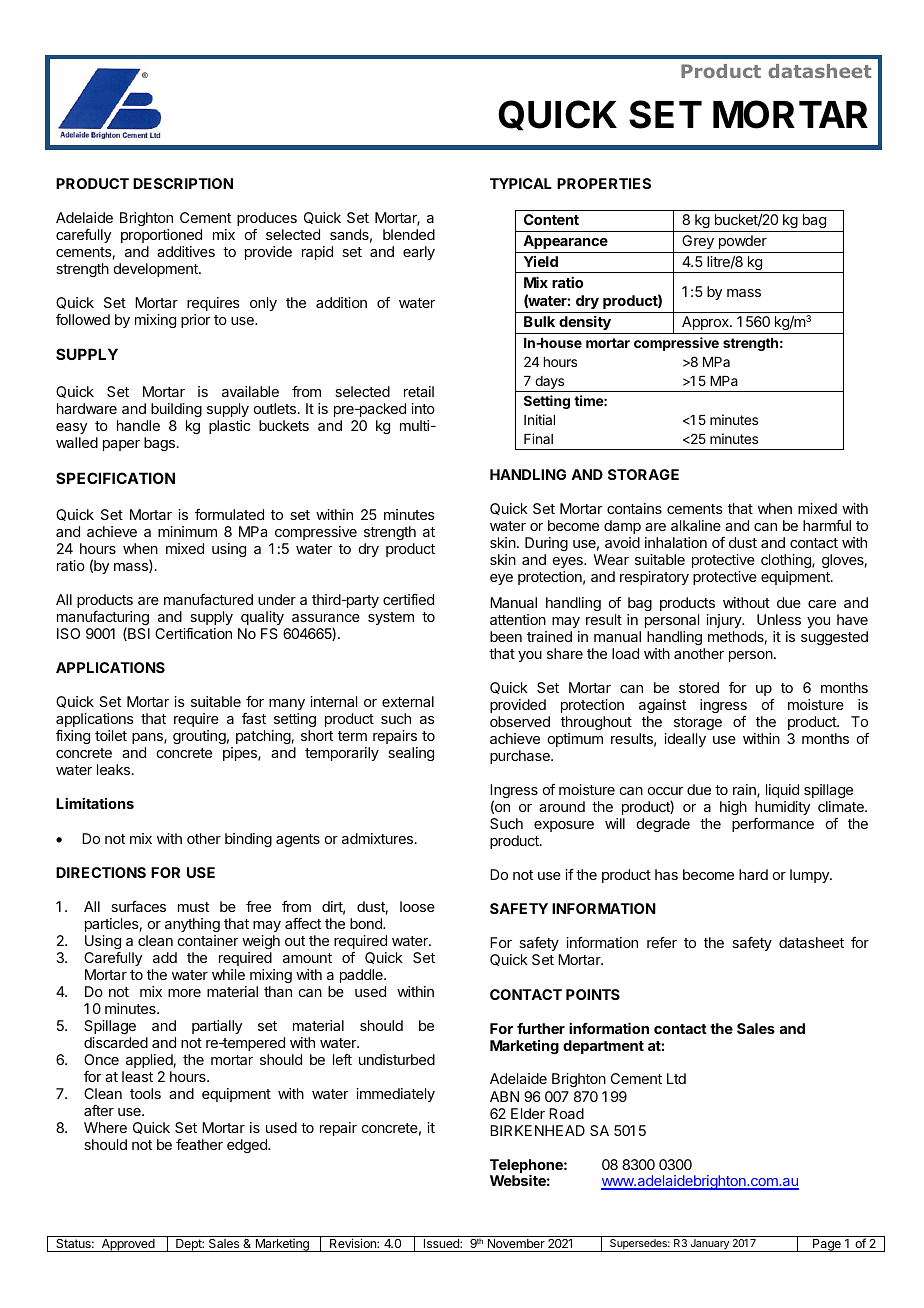 The width and height of the screenshot is (924, 1308). I want to click on January, so click(709, 1245).
